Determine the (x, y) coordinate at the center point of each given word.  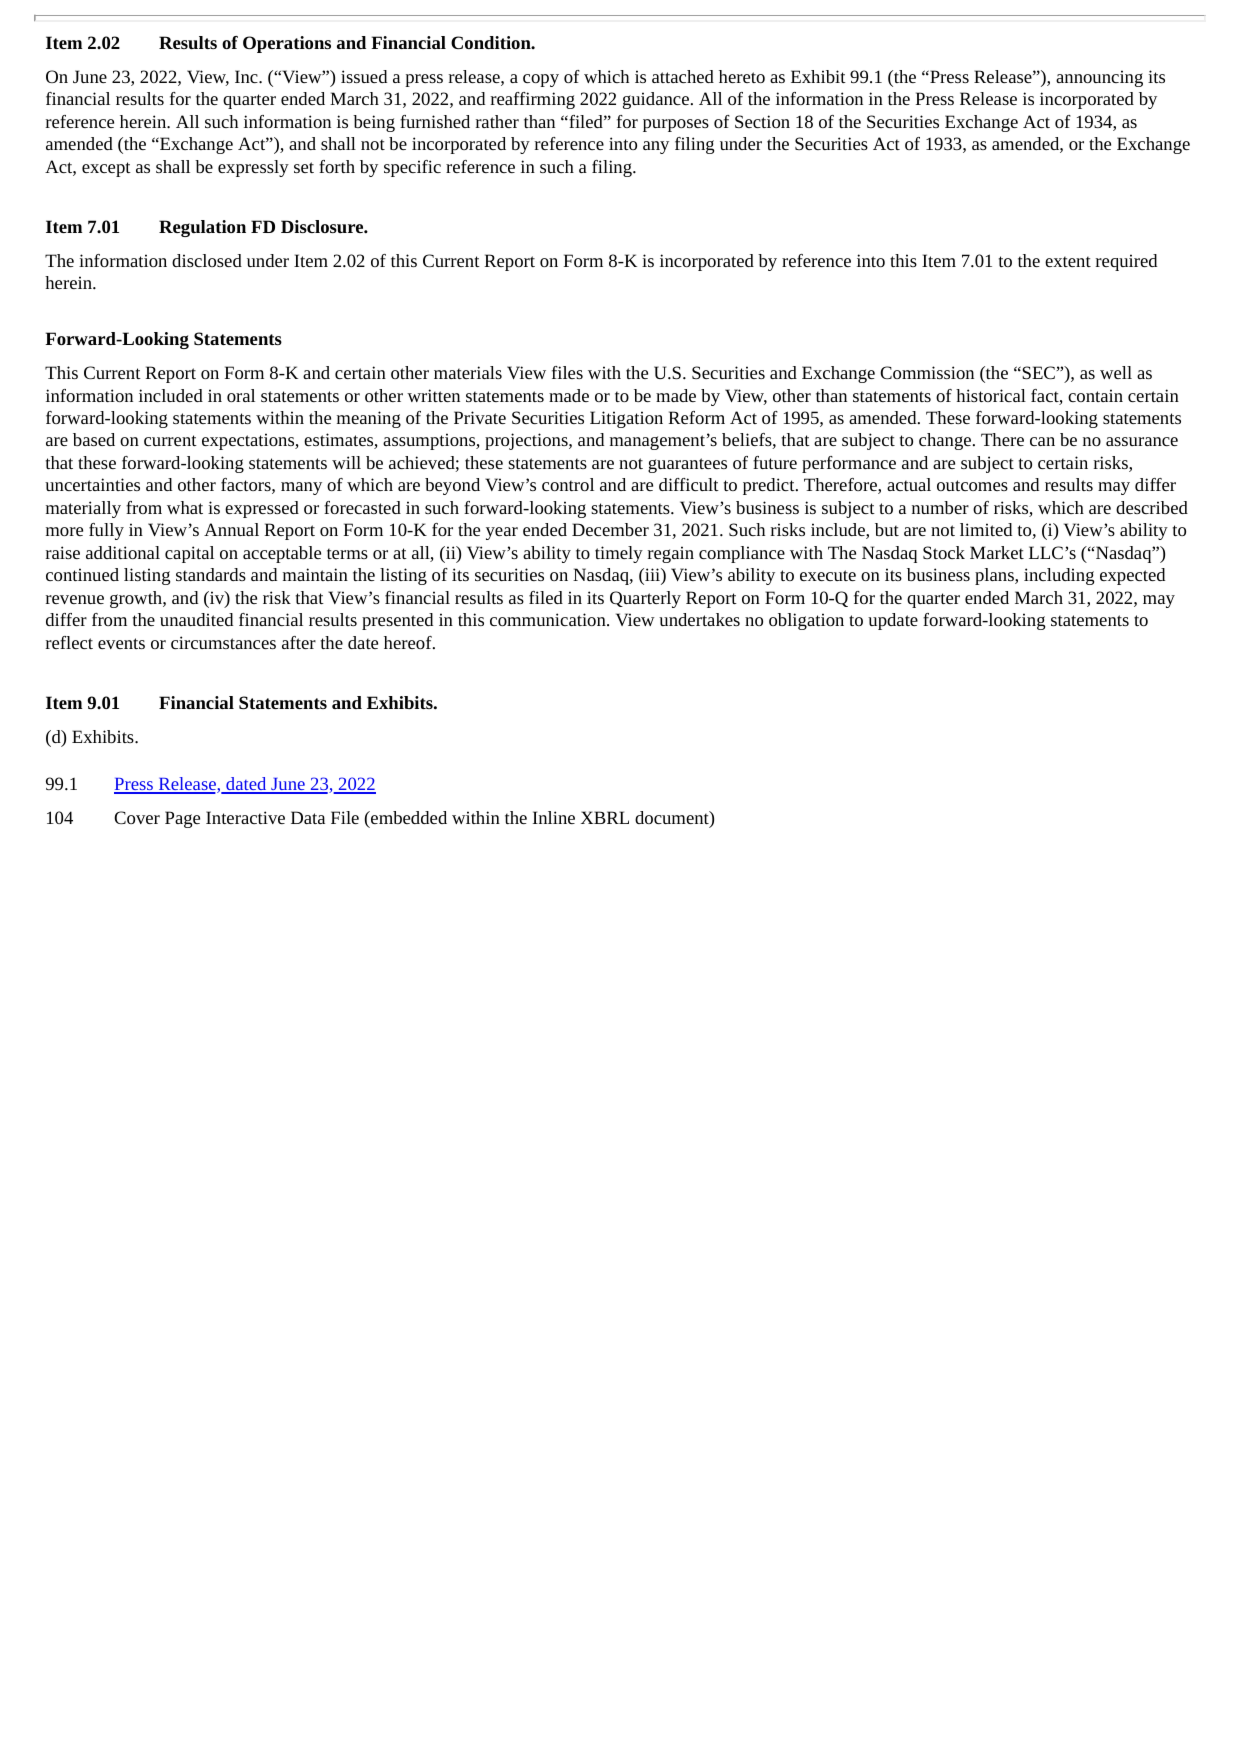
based (94, 439)
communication (549, 619)
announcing (1099, 78)
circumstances (223, 642)
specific (412, 168)
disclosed (207, 260)
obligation (806, 621)
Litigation (626, 419)
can (1042, 441)
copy (541, 80)
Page (182, 819)
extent (1068, 261)
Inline (554, 817)
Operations (287, 44)
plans (995, 576)
